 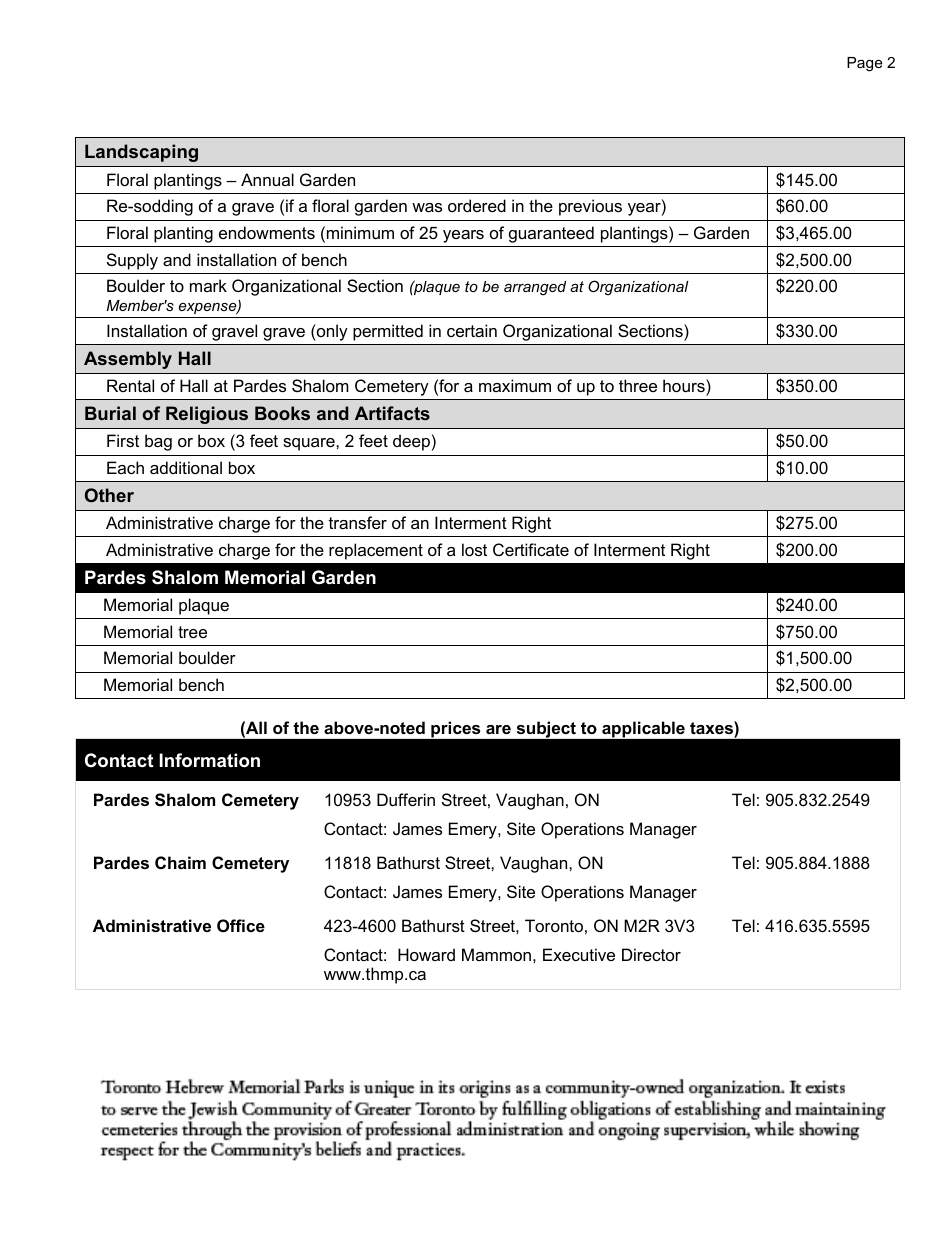 I want to click on Office, so click(x=241, y=925).
